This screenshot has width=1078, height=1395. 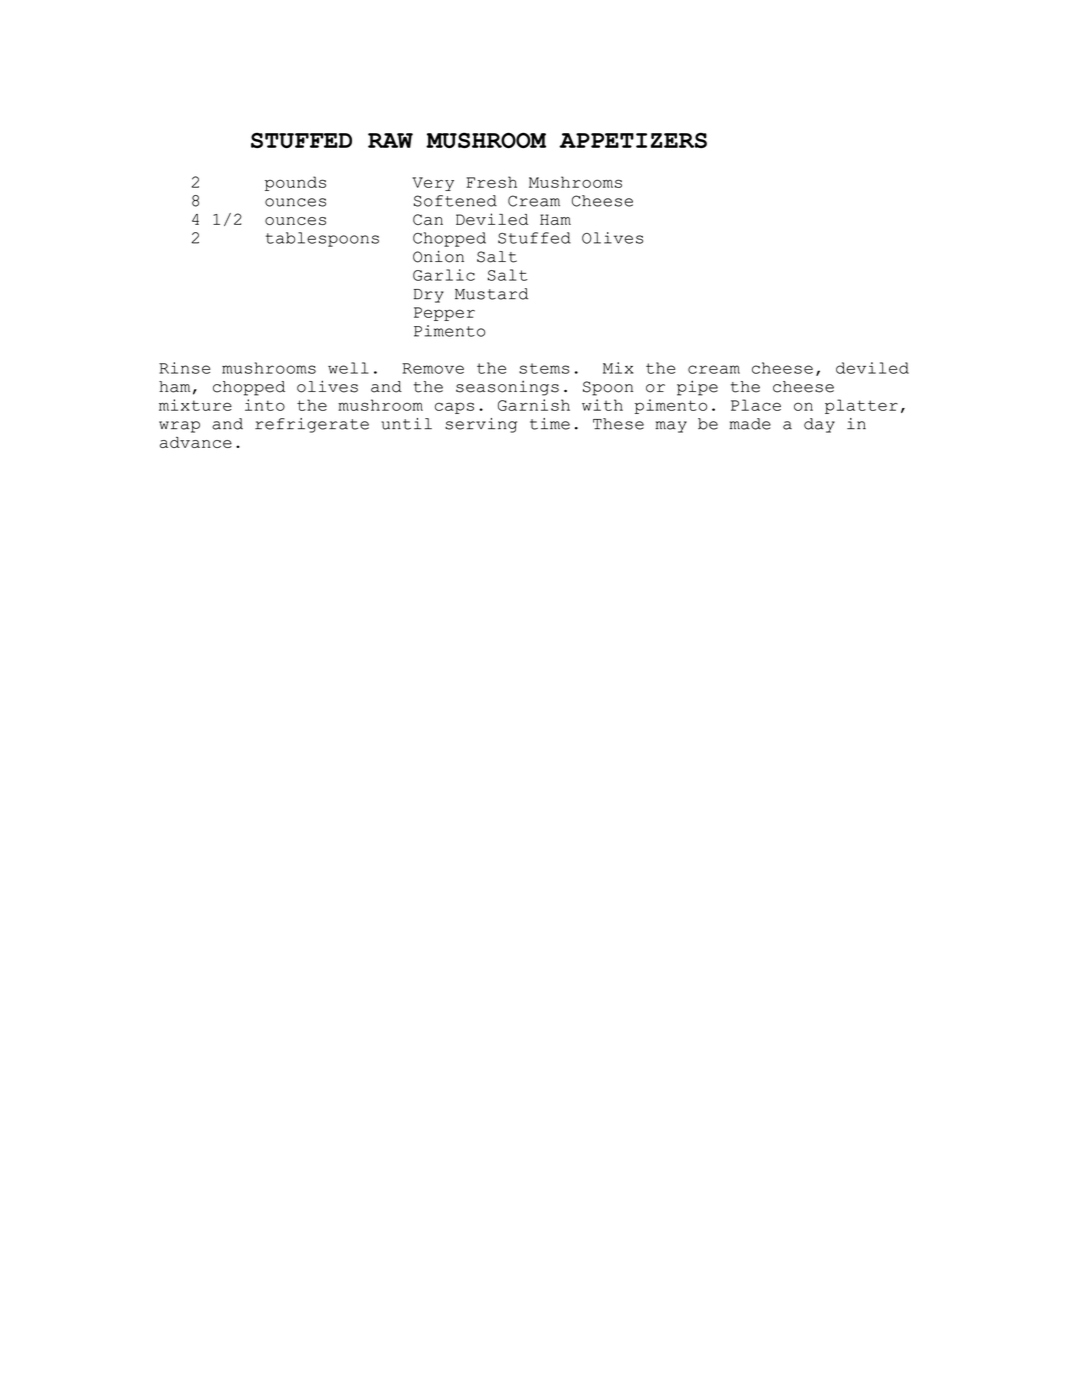 I want to click on Place, so click(x=756, y=405).
